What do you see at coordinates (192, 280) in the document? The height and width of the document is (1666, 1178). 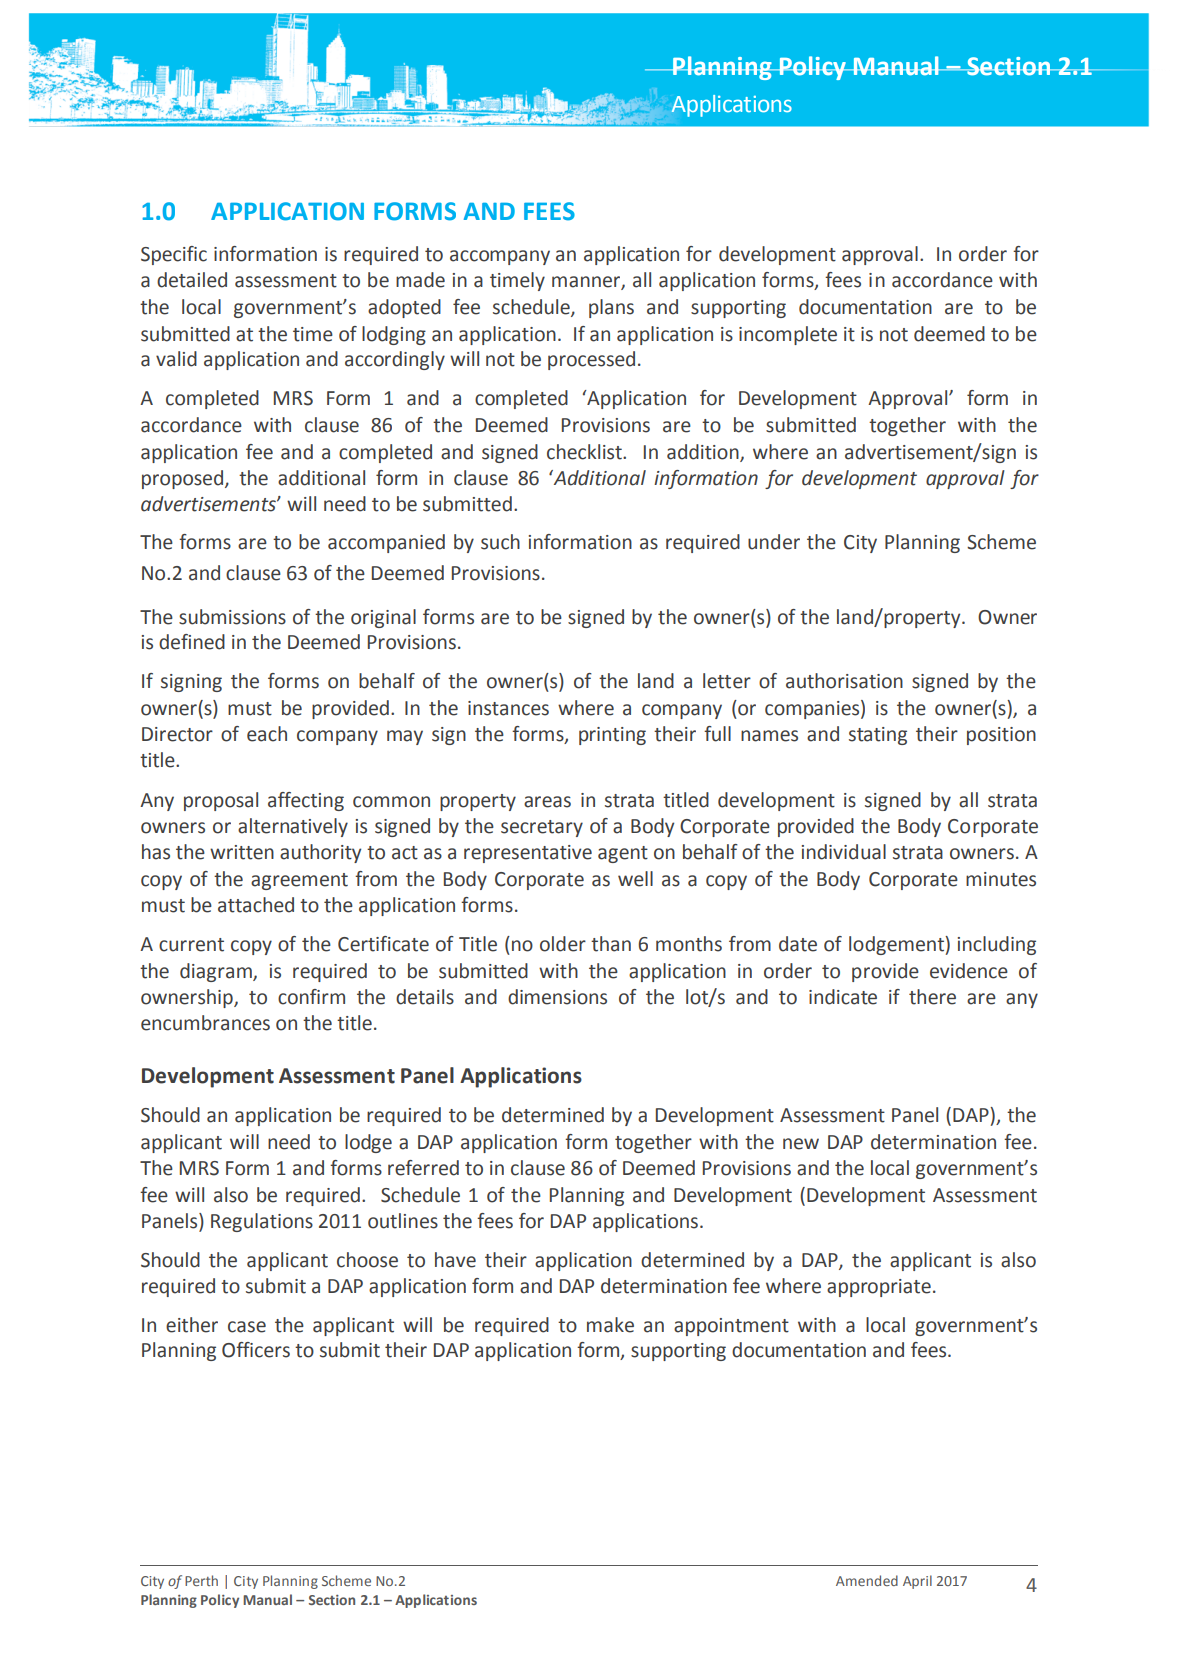 I see `detailed` at bounding box center [192, 280].
